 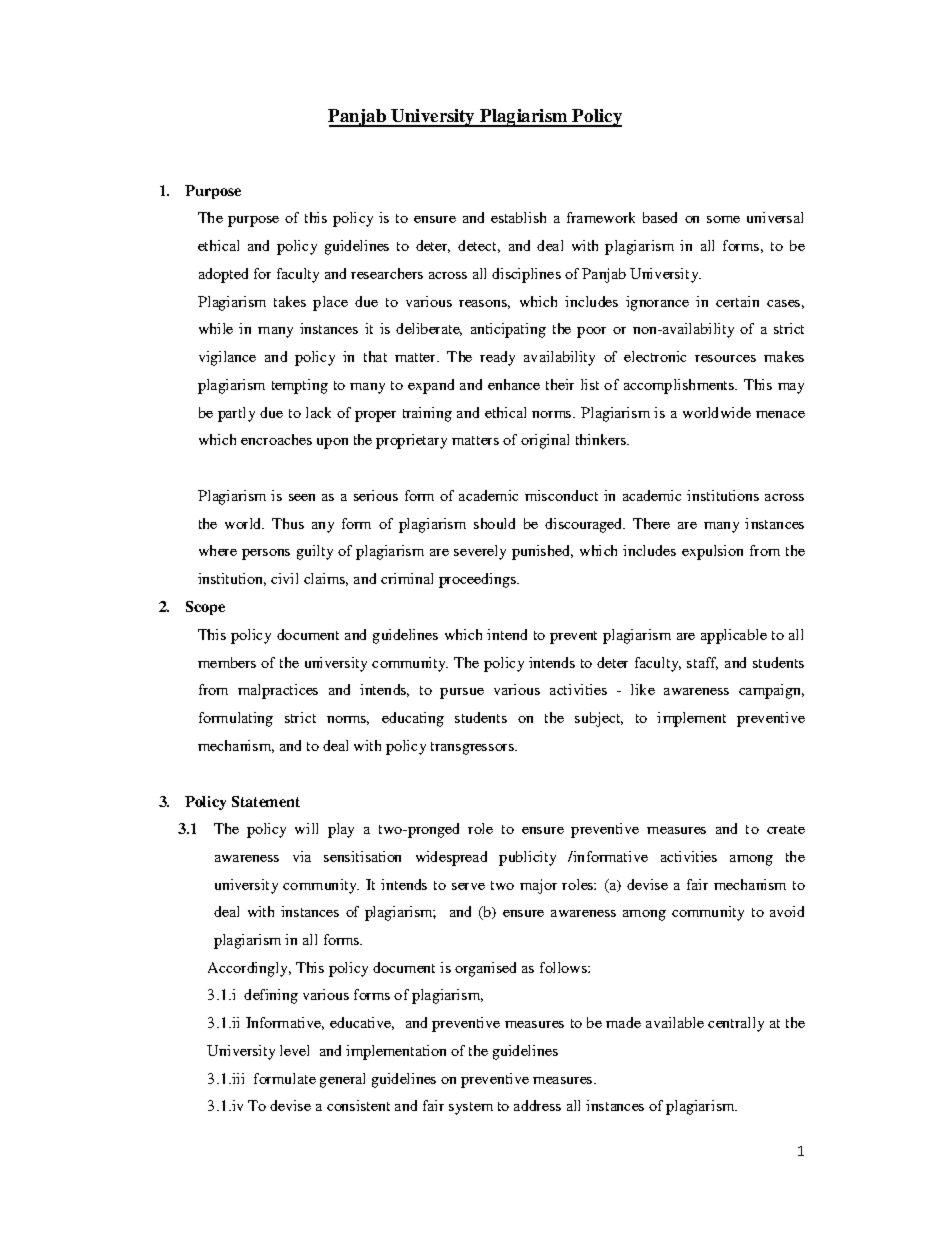 What do you see at coordinates (494, 523) in the image?
I see `should` at bounding box center [494, 523].
